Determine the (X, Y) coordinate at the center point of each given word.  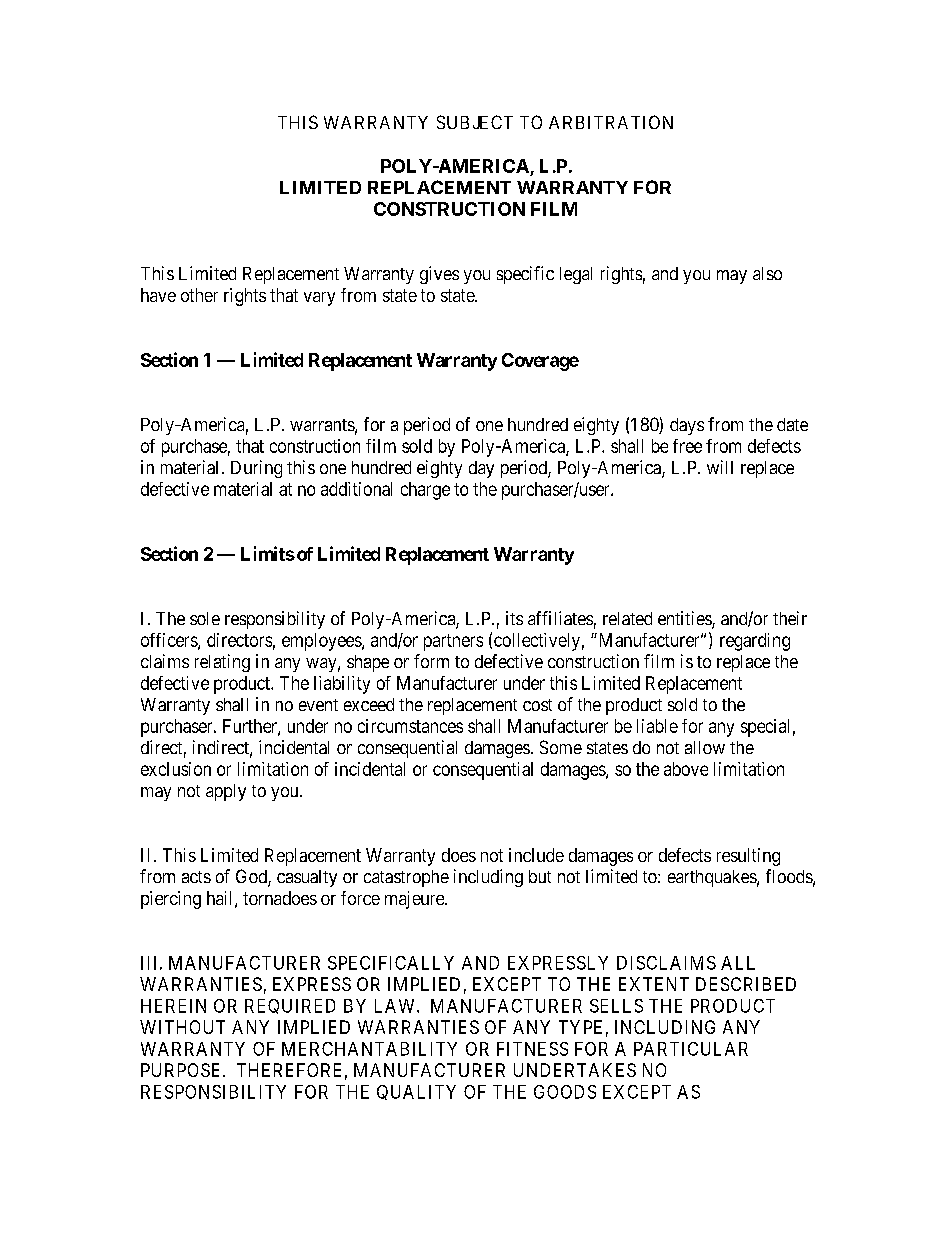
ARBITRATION (611, 122)
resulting (748, 857)
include (536, 855)
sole (205, 618)
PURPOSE (182, 1070)
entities (685, 619)
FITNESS (532, 1049)
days (687, 426)
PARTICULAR (691, 1049)
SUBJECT (475, 122)
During (256, 469)
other (199, 295)
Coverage (540, 362)
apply (226, 792)
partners (453, 642)
